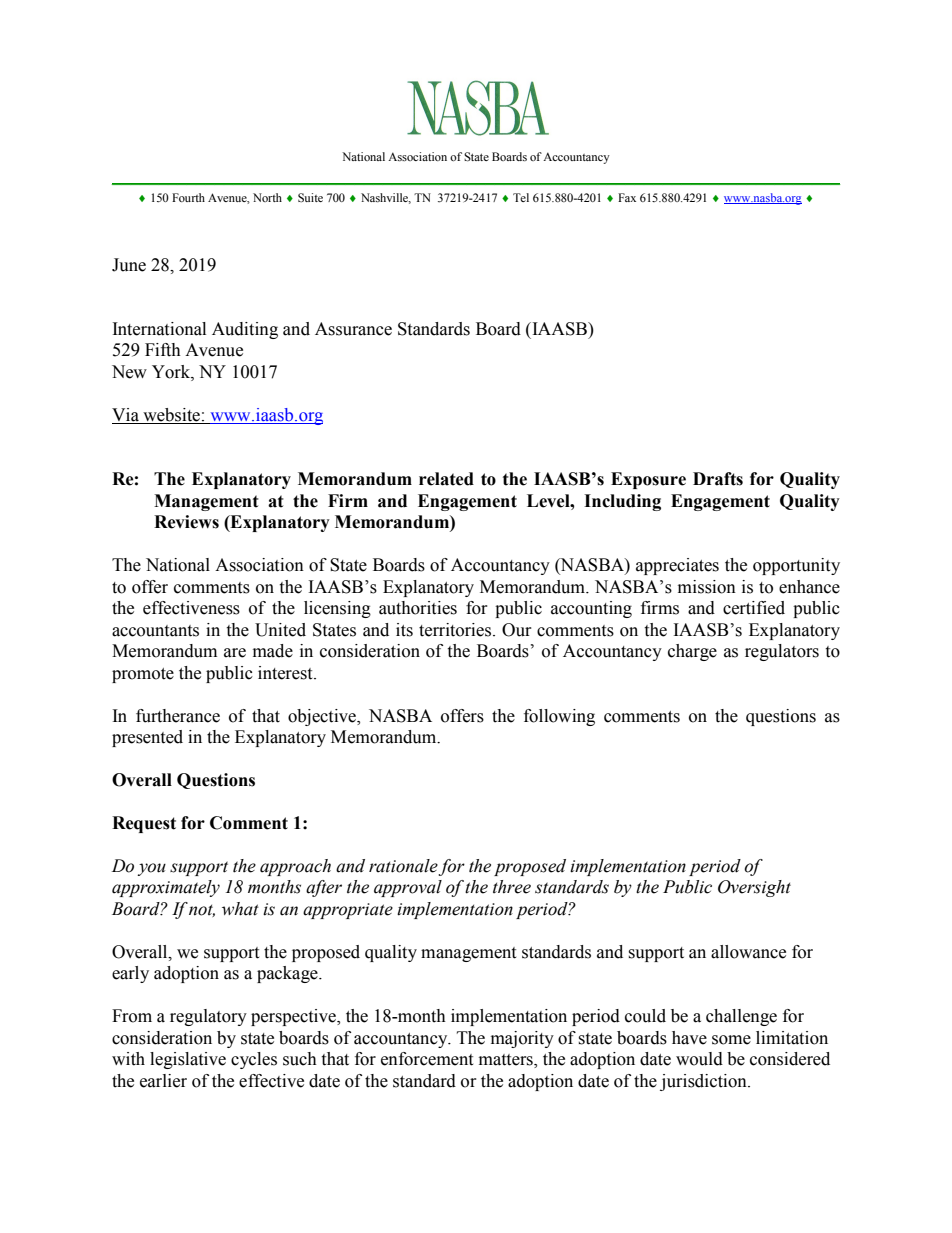 This screenshot has width=952, height=1233. Describe the element at coordinates (188, 1060) in the screenshot. I see `legislative` at that location.
